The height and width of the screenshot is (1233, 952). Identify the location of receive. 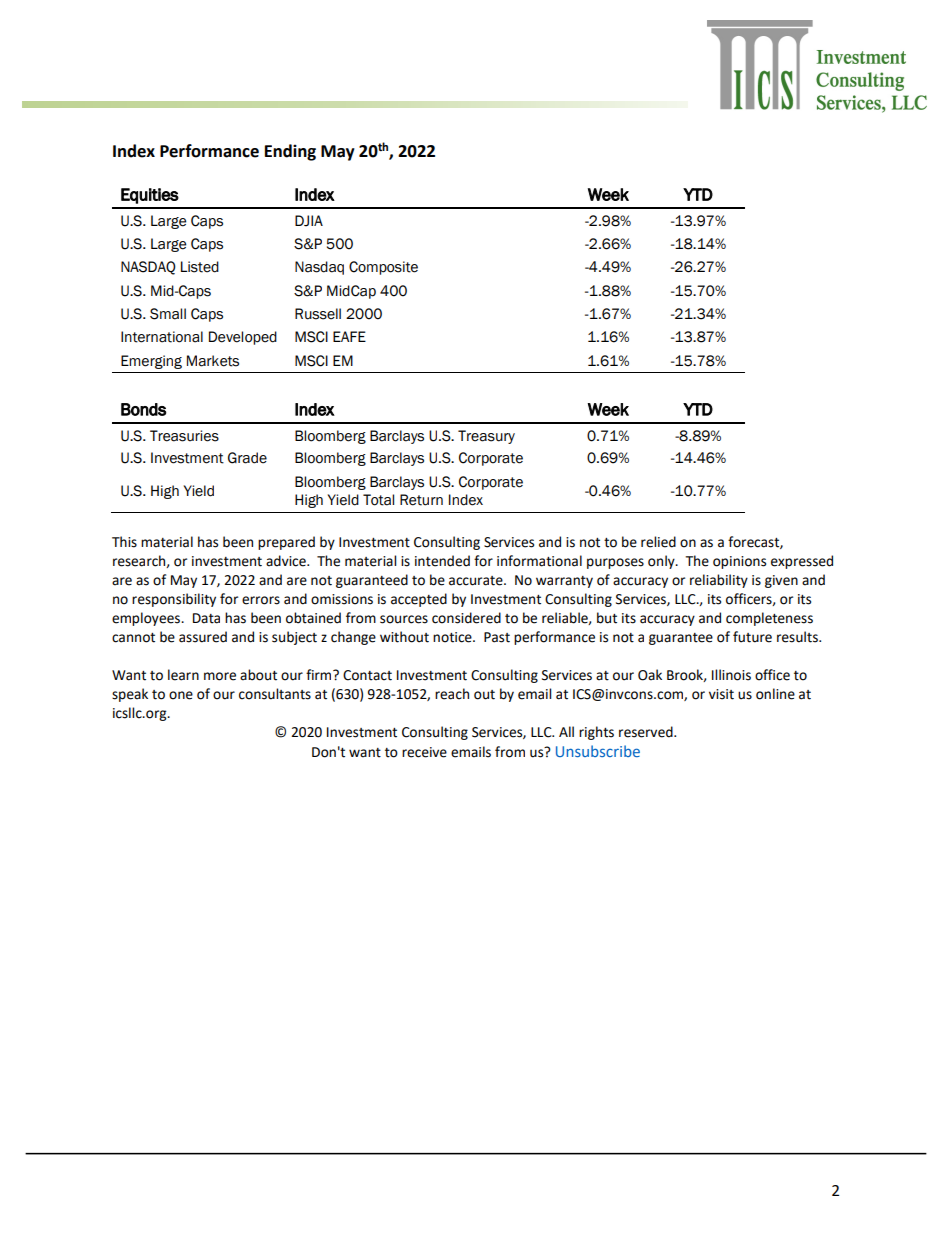
(424, 752).
